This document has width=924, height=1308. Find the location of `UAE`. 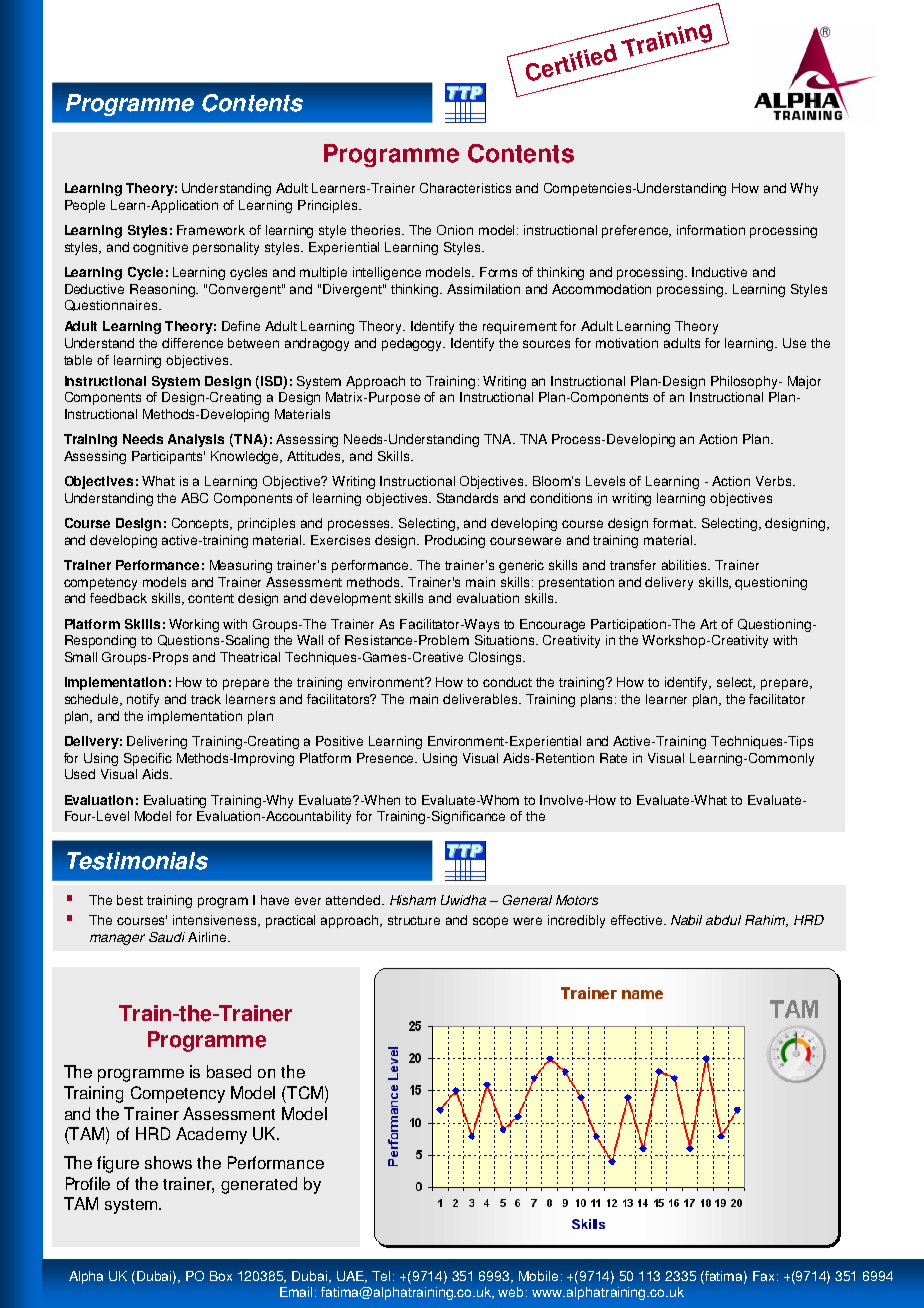

UAE is located at coordinates (352, 1277).
